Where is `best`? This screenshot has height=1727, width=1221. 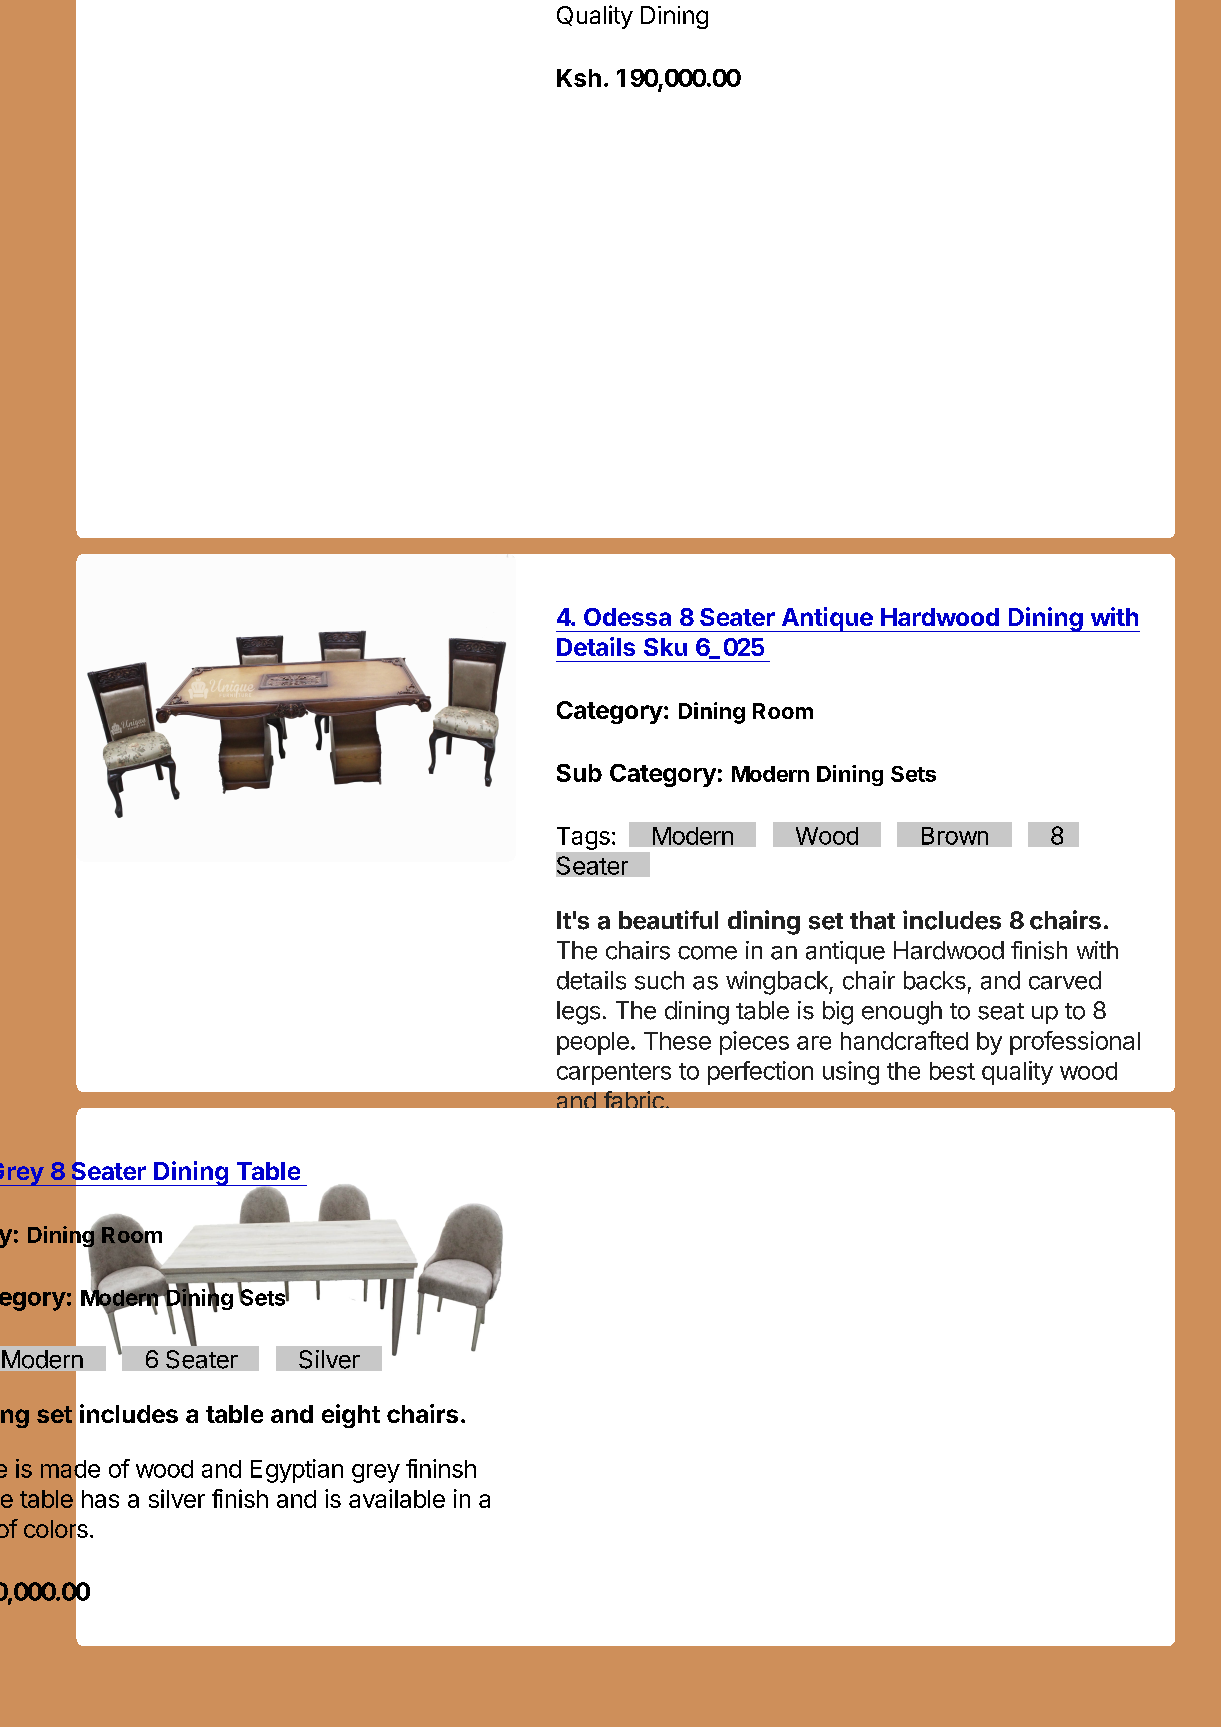 best is located at coordinates (952, 1071).
